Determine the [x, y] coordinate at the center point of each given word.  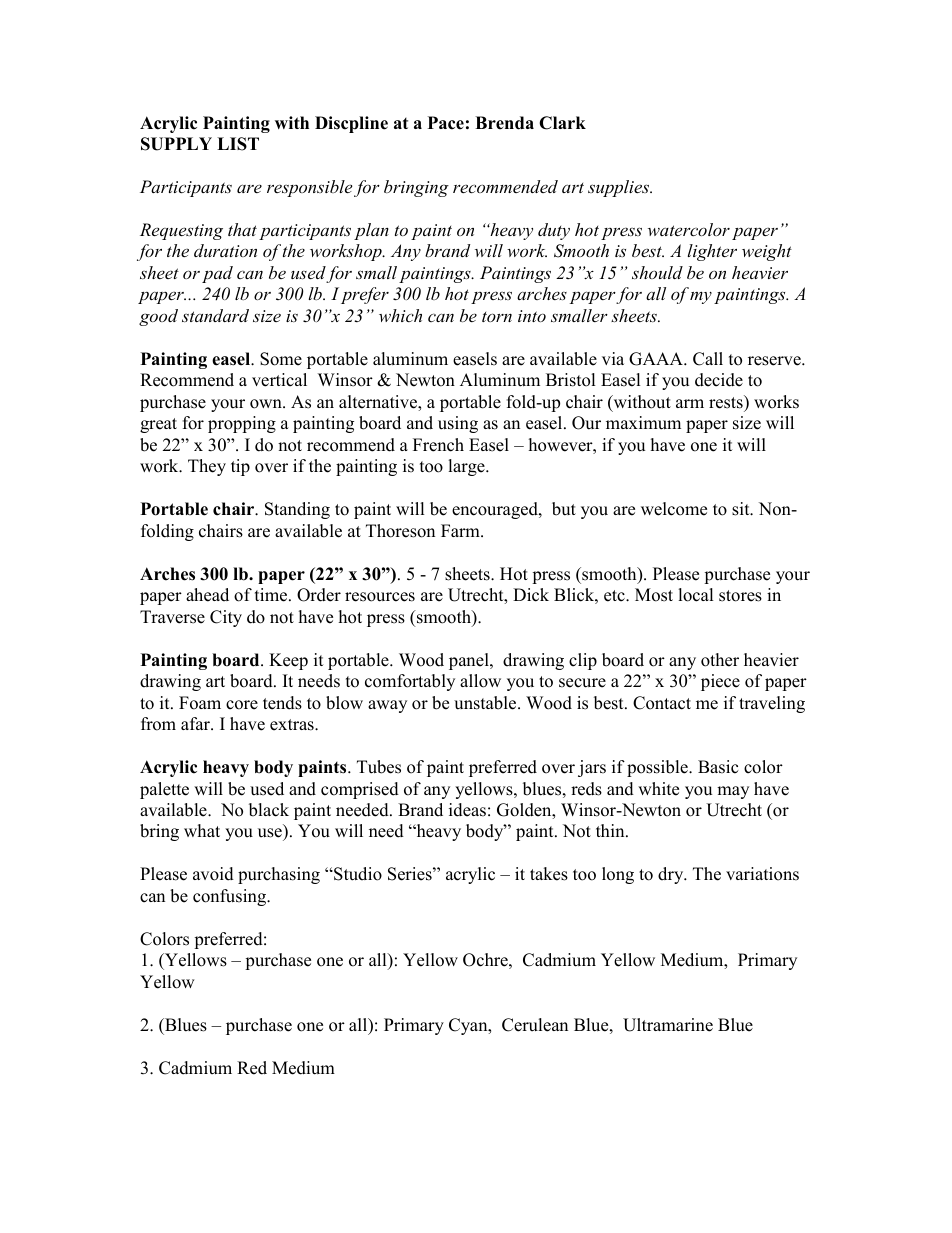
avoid [213, 874]
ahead [207, 595]
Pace [446, 123]
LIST [238, 144]
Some [281, 359]
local [696, 595]
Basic [718, 767]
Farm [461, 530]
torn [497, 317]
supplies [620, 188]
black [269, 810]
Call [708, 359]
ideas [467, 810]
